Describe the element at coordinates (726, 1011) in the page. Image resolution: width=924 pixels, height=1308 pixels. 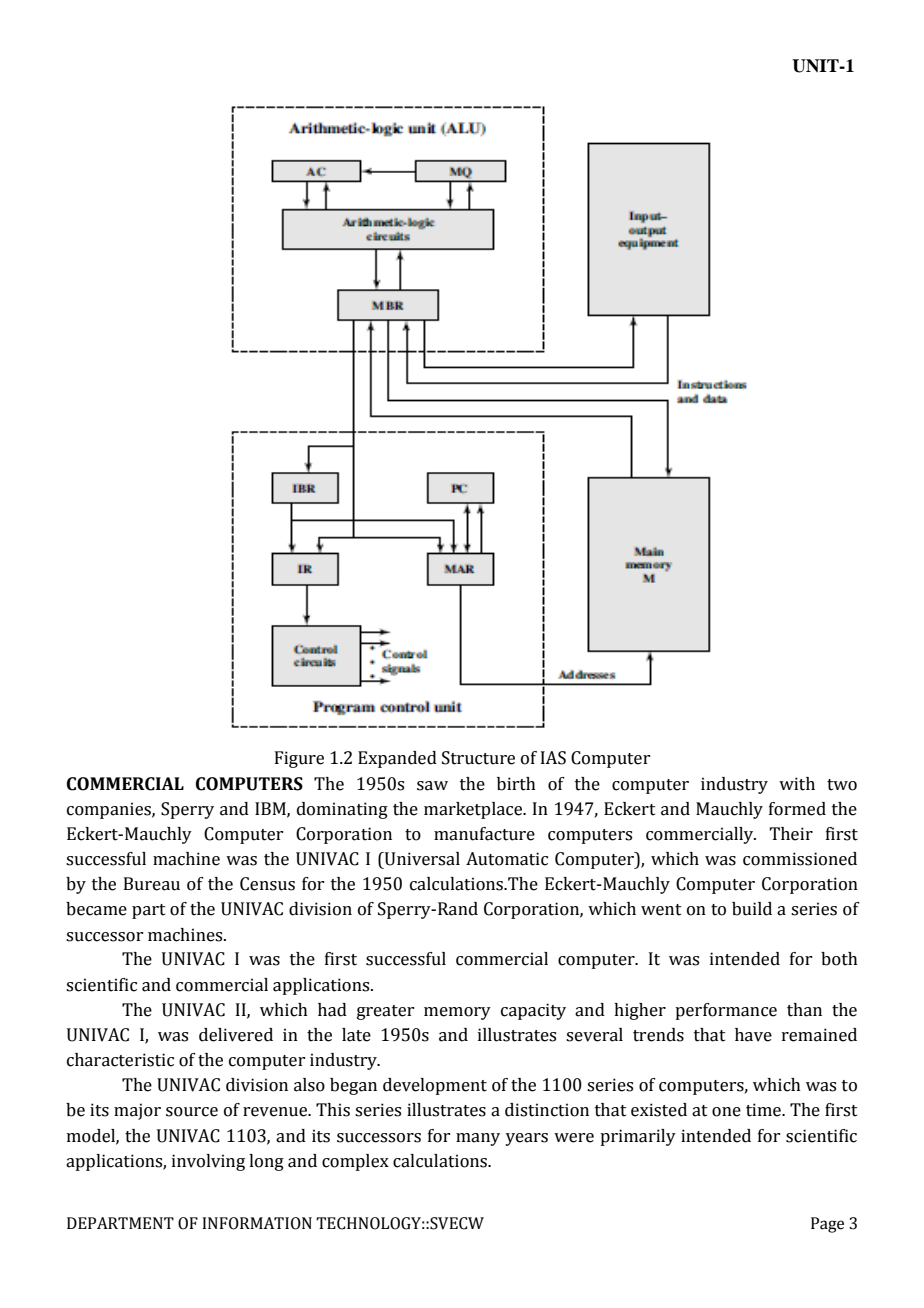
I see `performance` at that location.
